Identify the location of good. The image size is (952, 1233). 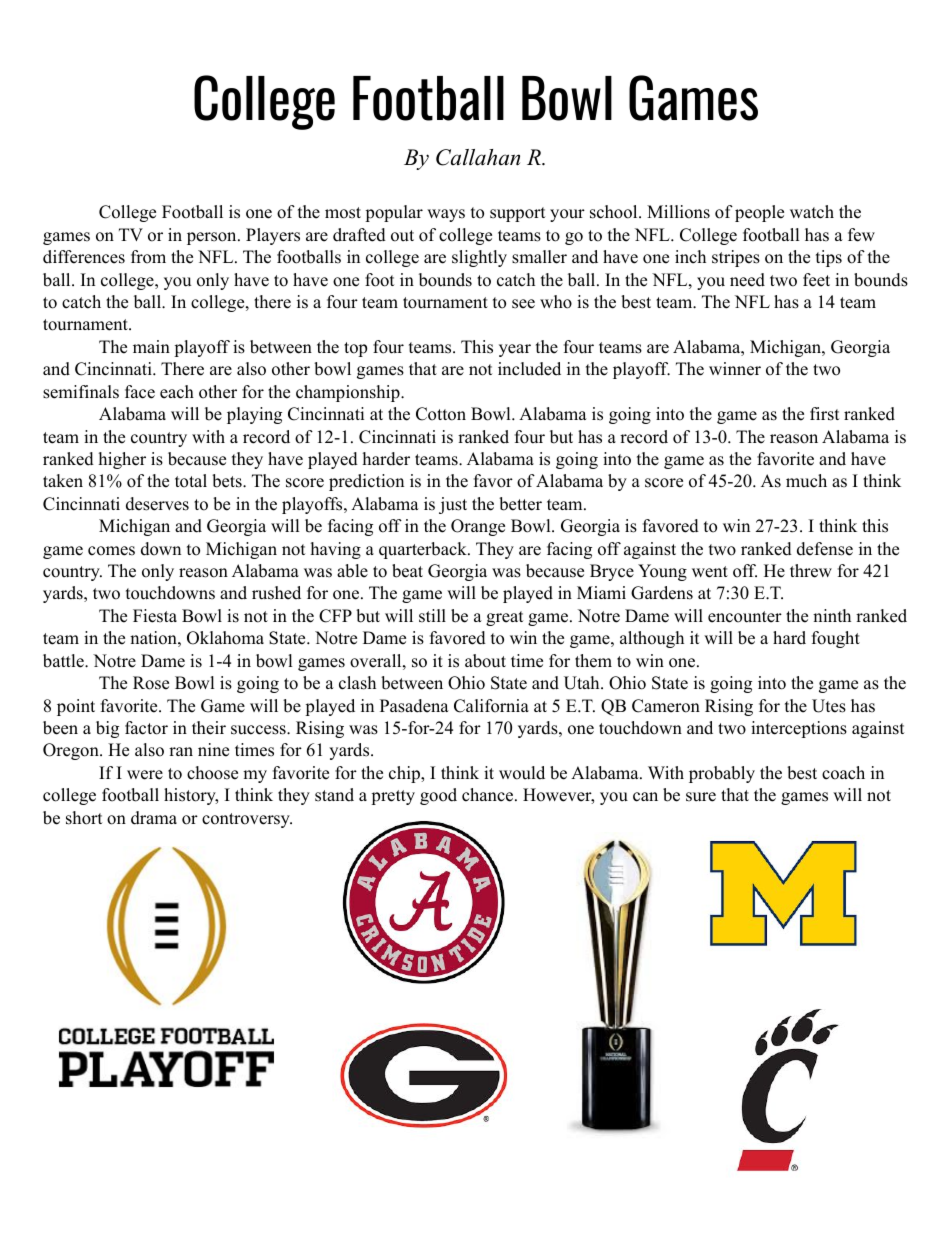
(438, 796).
